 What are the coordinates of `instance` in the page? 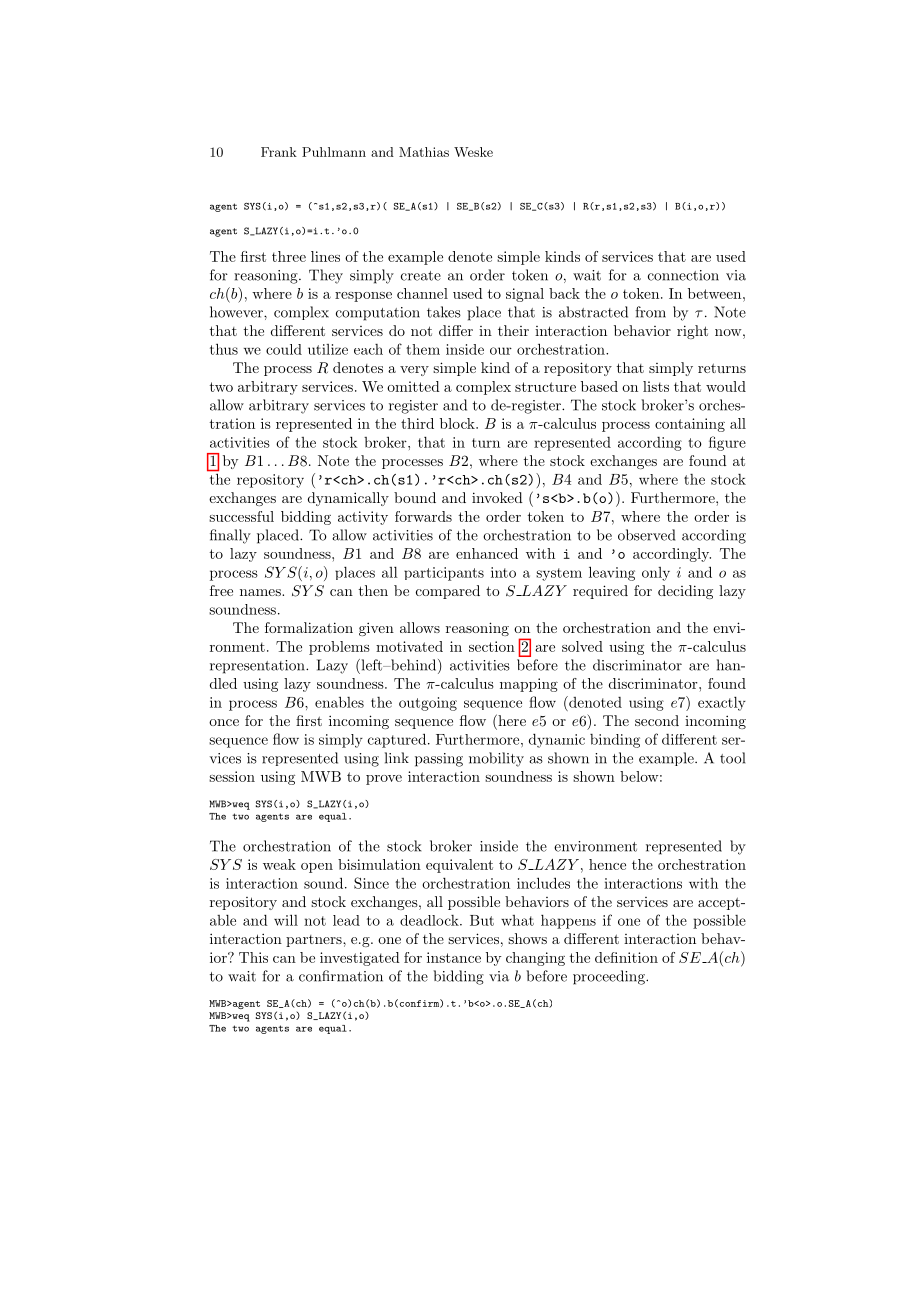 It's located at (454, 957).
